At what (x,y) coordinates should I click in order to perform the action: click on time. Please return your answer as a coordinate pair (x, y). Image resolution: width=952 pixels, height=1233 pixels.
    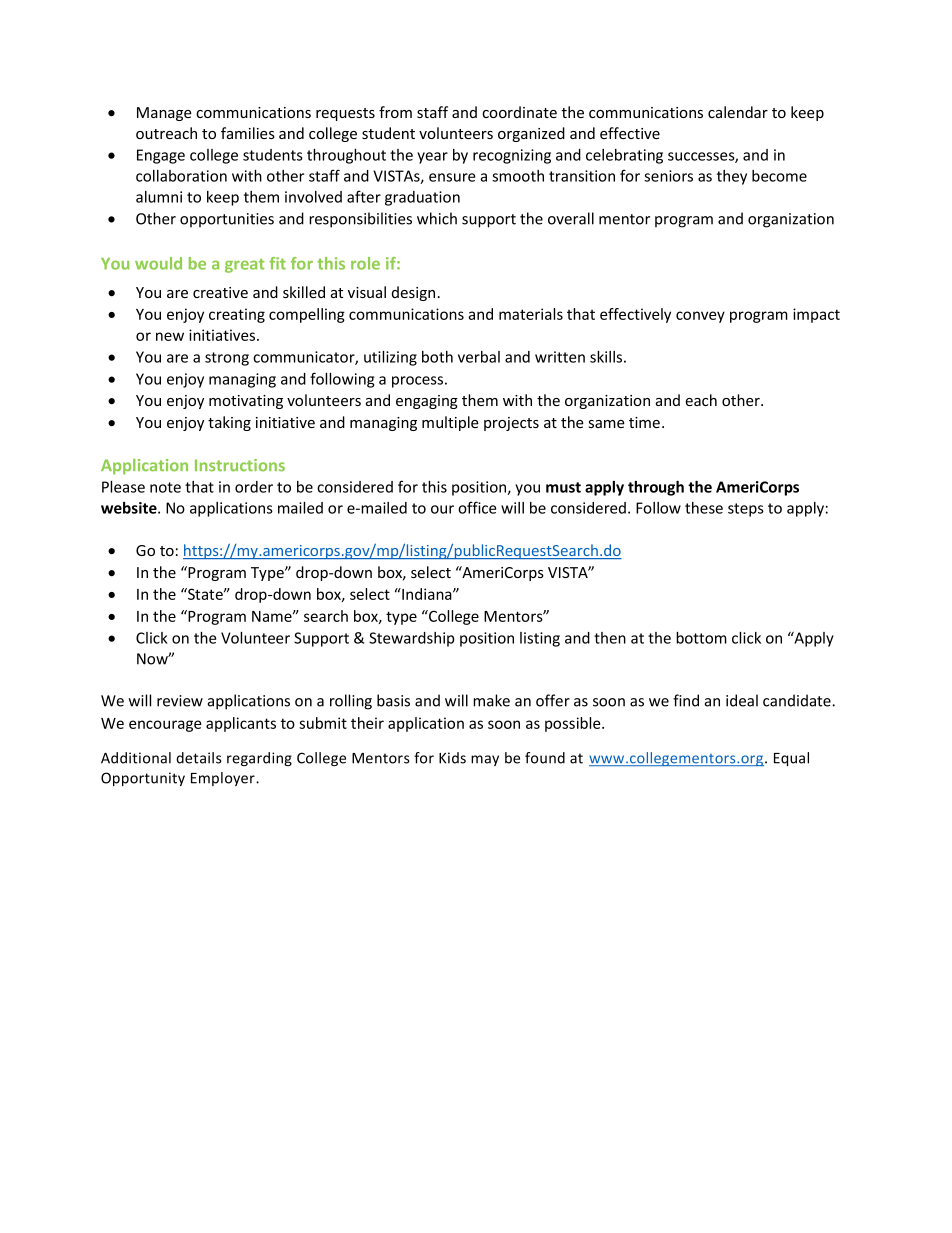
    Looking at the image, I should click on (644, 422).
